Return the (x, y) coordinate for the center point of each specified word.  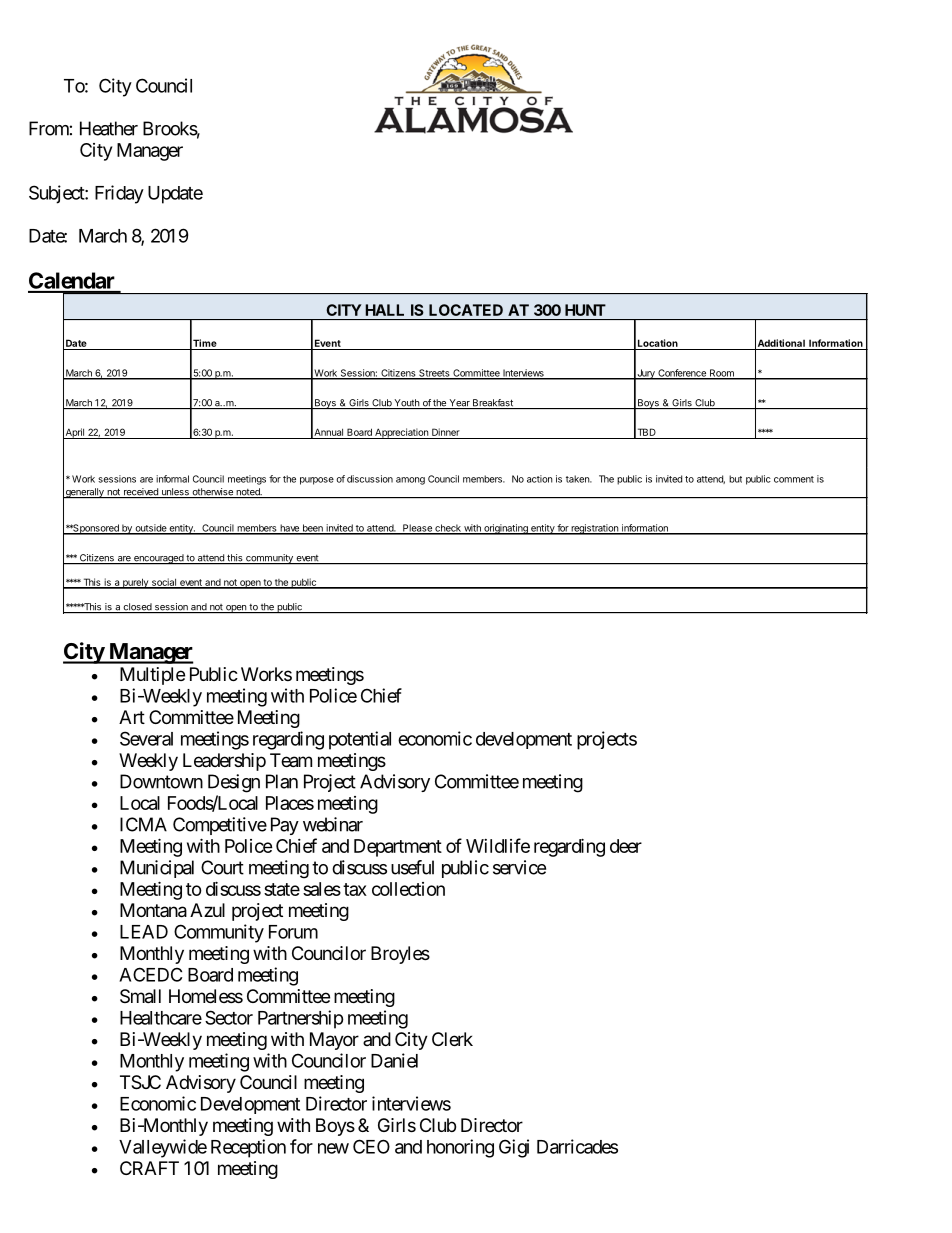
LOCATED (466, 310)
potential (360, 740)
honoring (460, 1148)
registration (594, 529)
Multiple (152, 676)
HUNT (585, 310)
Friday (119, 194)
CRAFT (149, 1168)
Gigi (514, 1148)
